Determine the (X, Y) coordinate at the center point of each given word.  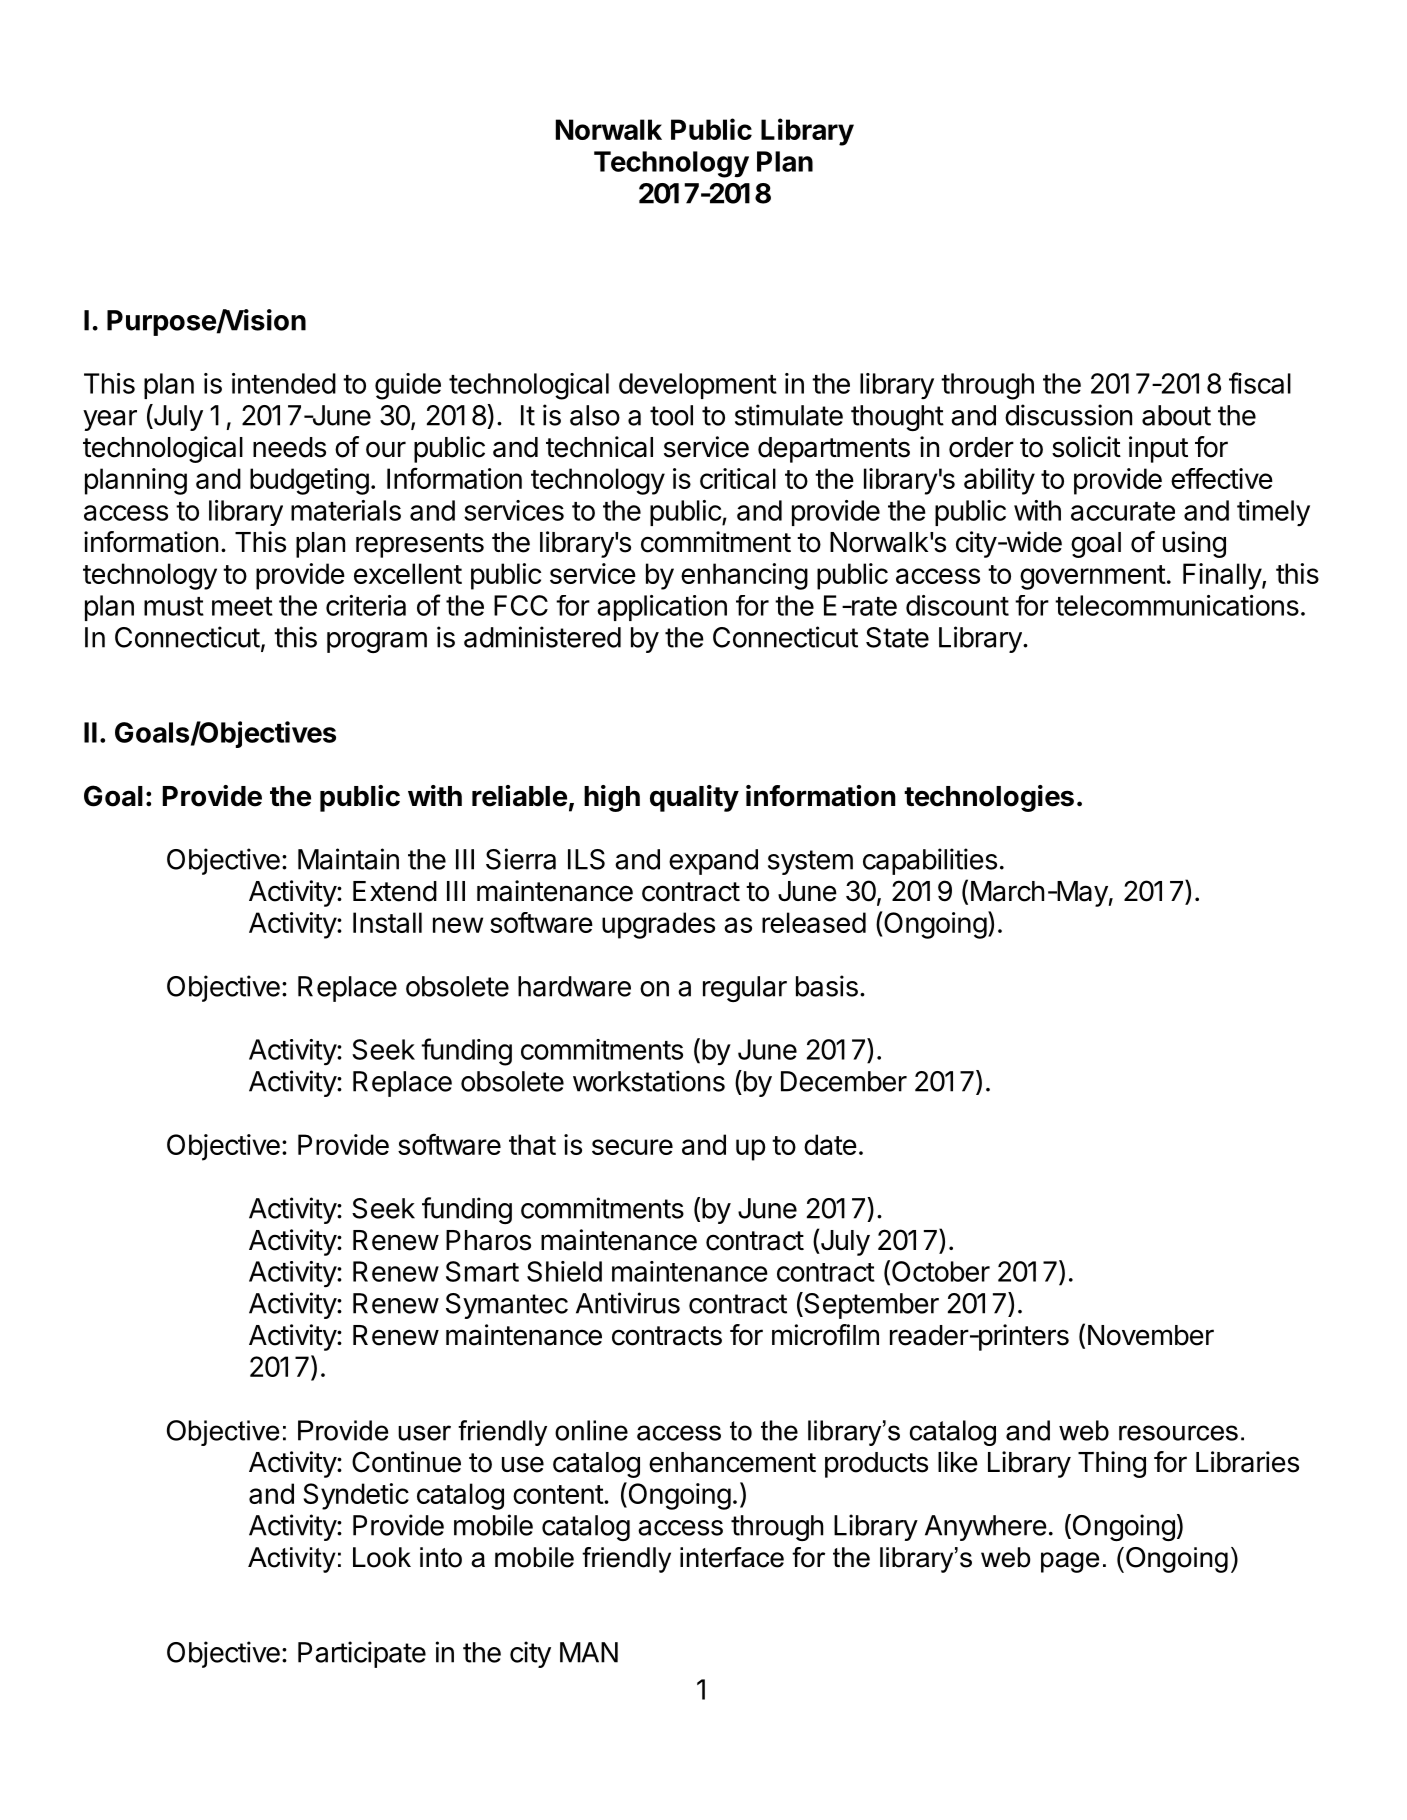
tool (671, 415)
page (1070, 1562)
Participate (362, 1654)
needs (289, 447)
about (1176, 415)
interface (732, 1557)
